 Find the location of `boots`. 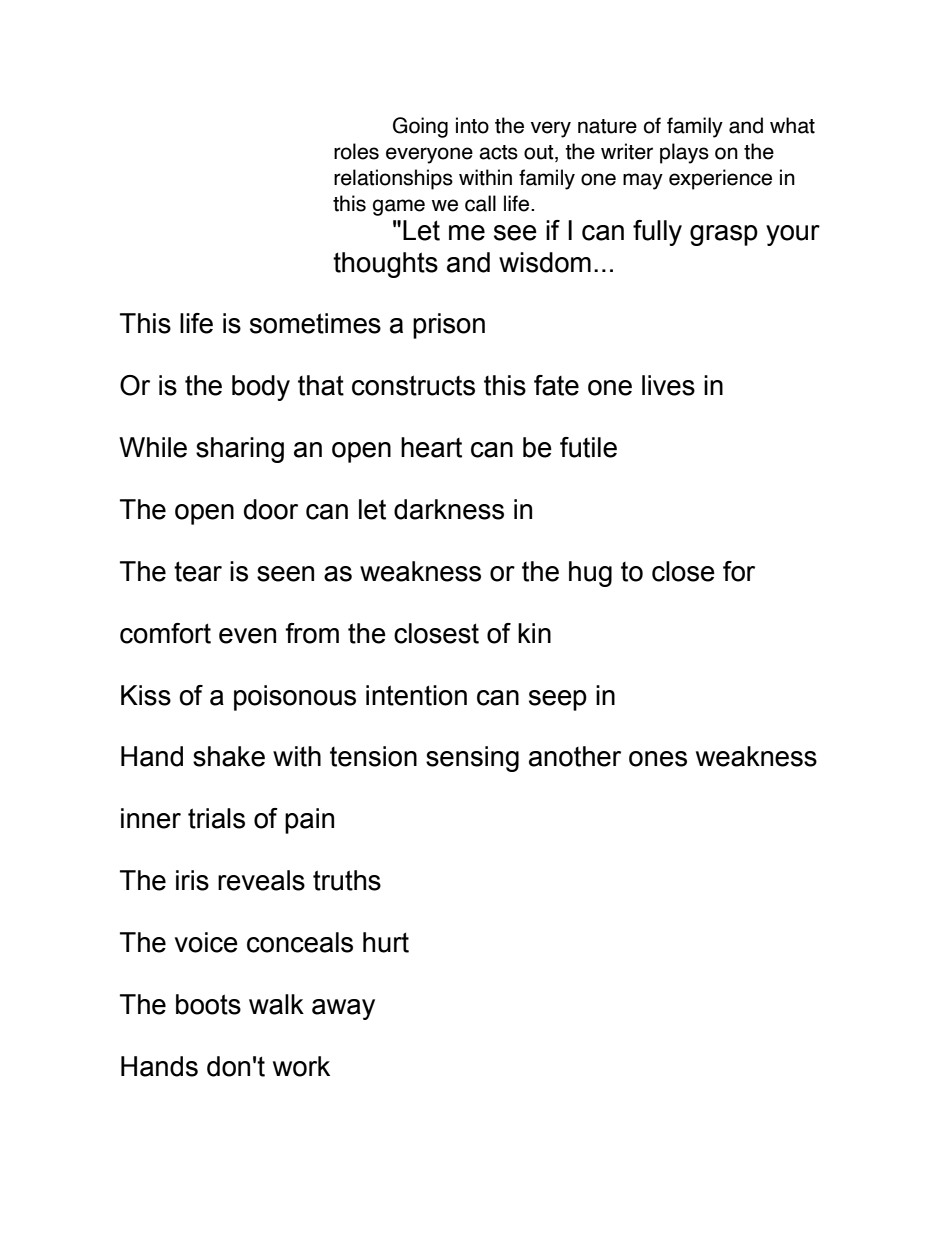

boots is located at coordinates (208, 1004).
